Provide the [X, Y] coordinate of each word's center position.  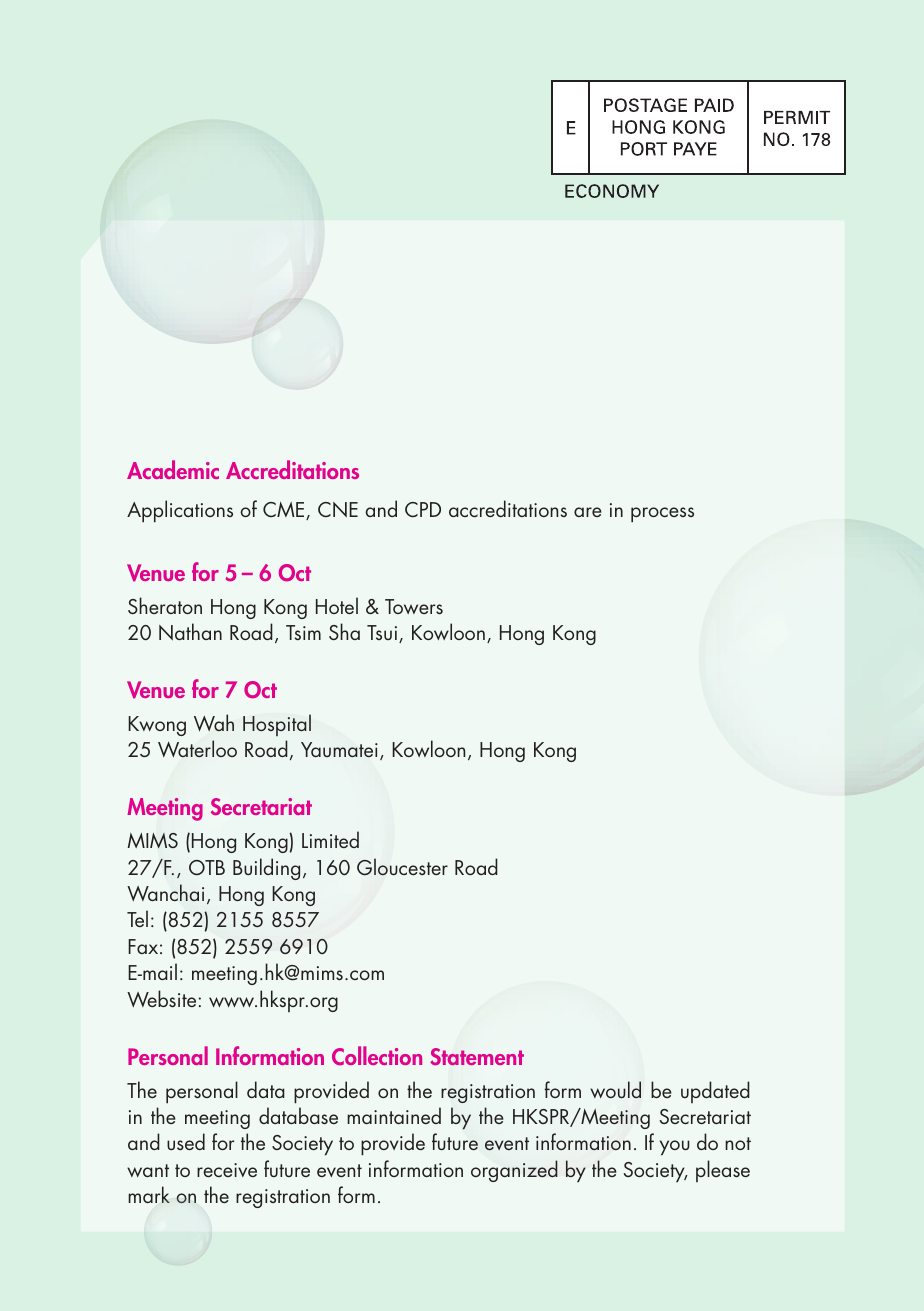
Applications [180, 511]
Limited [330, 839]
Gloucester [402, 867]
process [662, 515]
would [615, 1089]
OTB [207, 868]
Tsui [382, 632]
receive [227, 1170]
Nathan [190, 632]
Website [161, 999]
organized [514, 1171]
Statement [477, 1056]
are [588, 512]
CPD [423, 509]
